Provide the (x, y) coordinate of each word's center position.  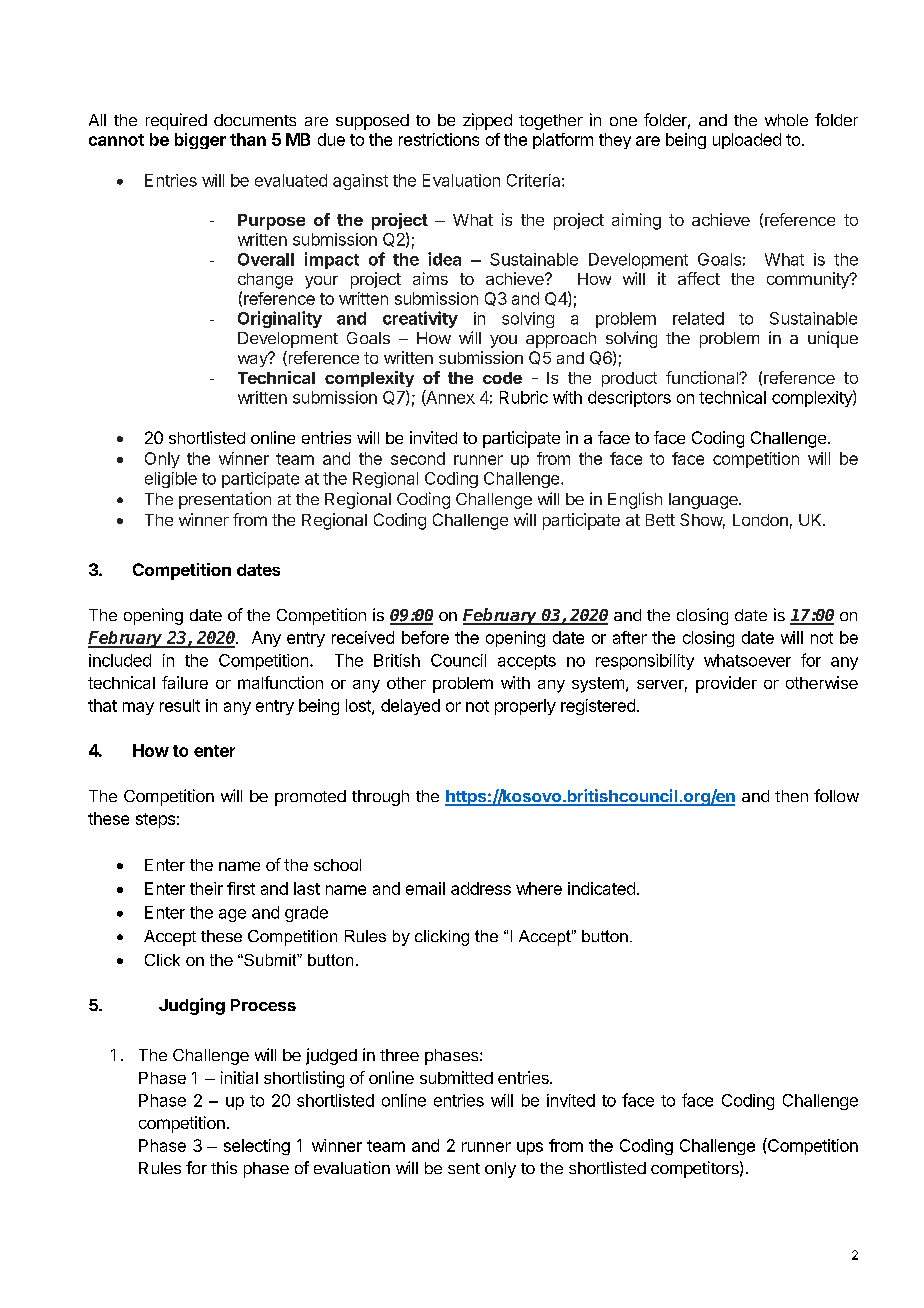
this (224, 1167)
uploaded (747, 141)
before (425, 637)
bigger (200, 141)
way (254, 359)
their (206, 888)
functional (703, 377)
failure (185, 682)
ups (530, 1148)
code (502, 378)
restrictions (439, 139)
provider (726, 684)
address (481, 888)
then (791, 796)
